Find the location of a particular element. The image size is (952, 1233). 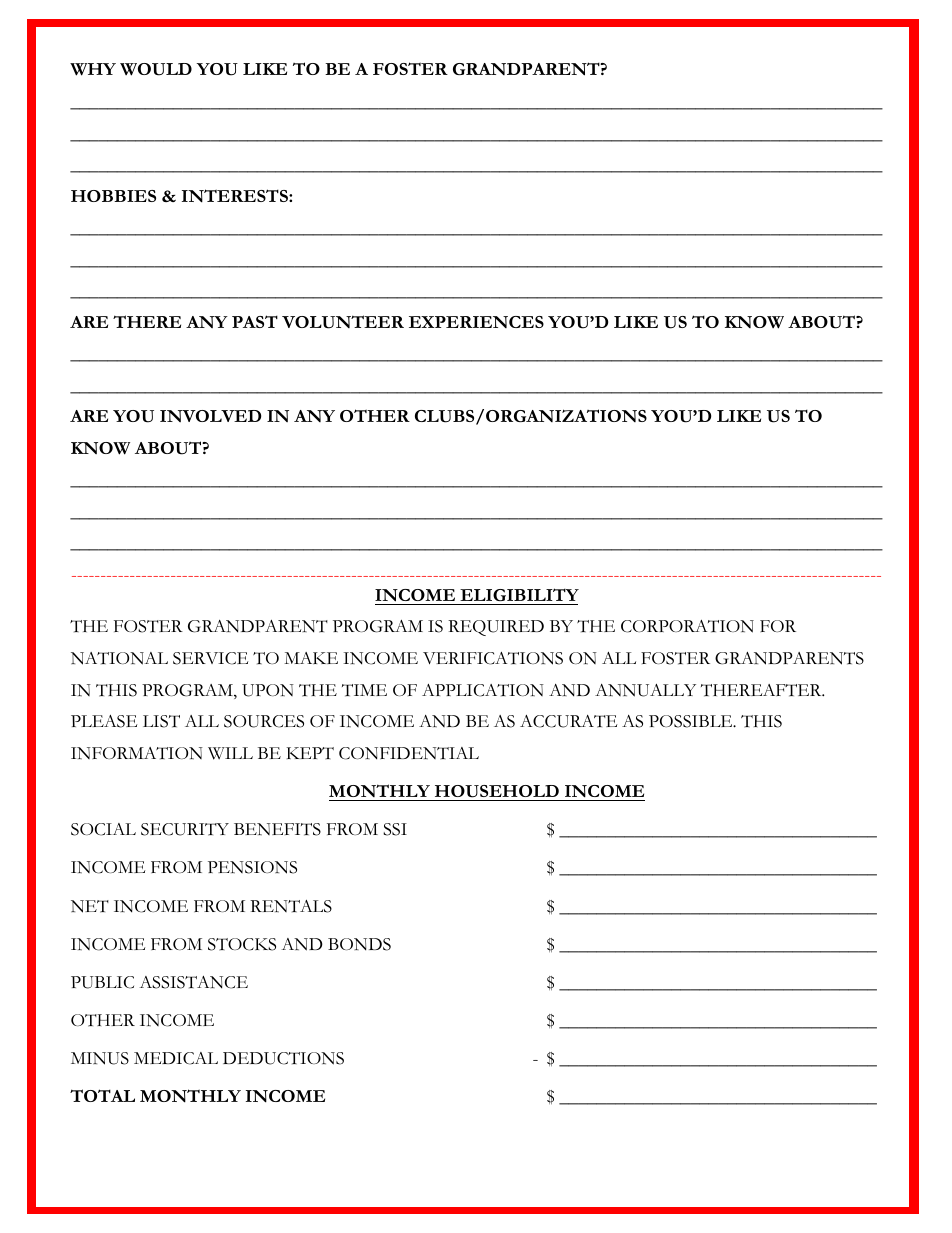

ELIGIBILITY is located at coordinates (519, 594).
